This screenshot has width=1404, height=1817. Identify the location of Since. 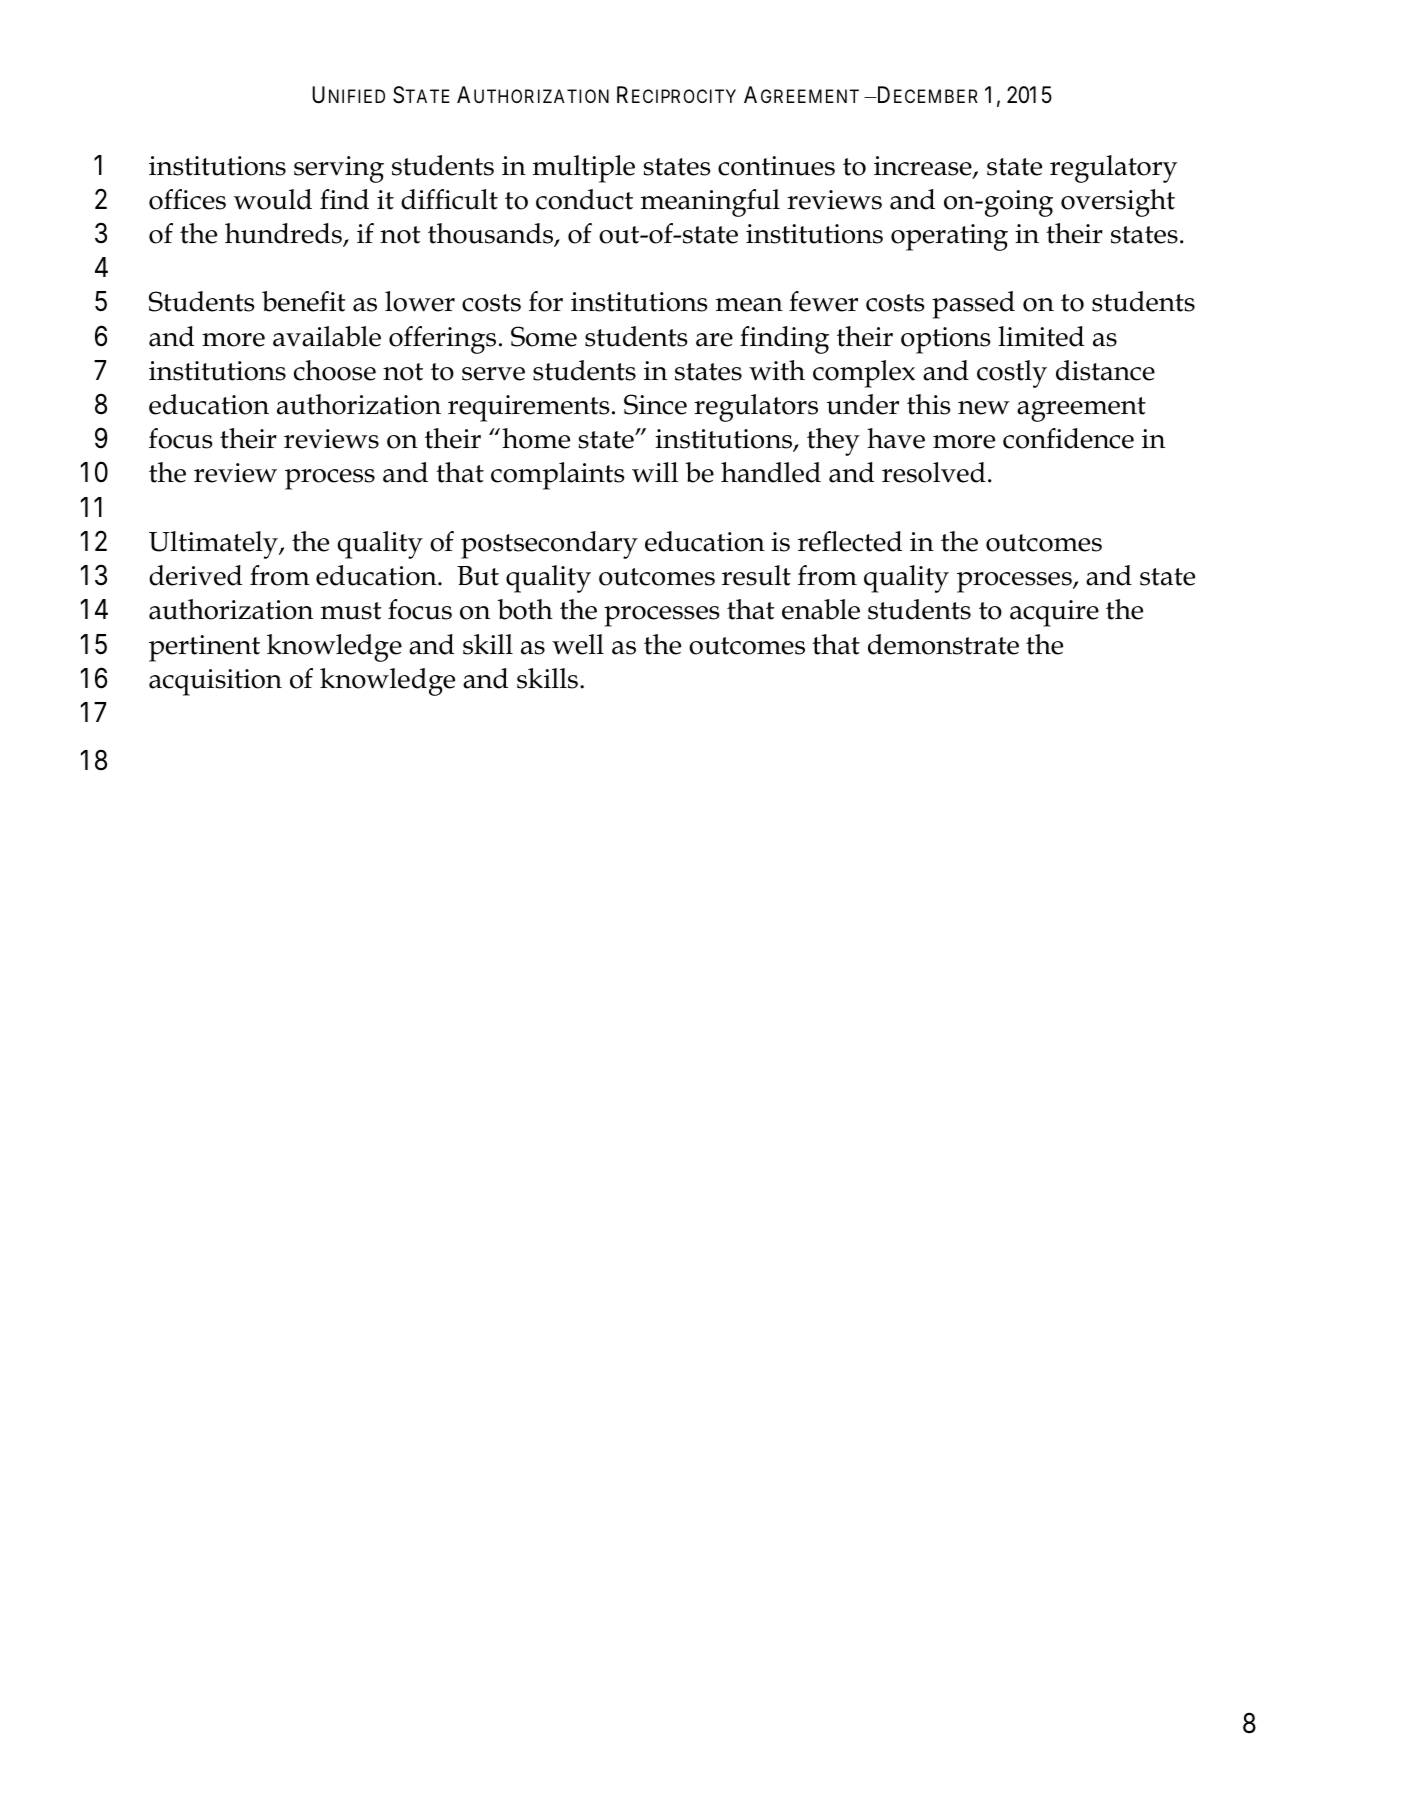
(655, 404).
